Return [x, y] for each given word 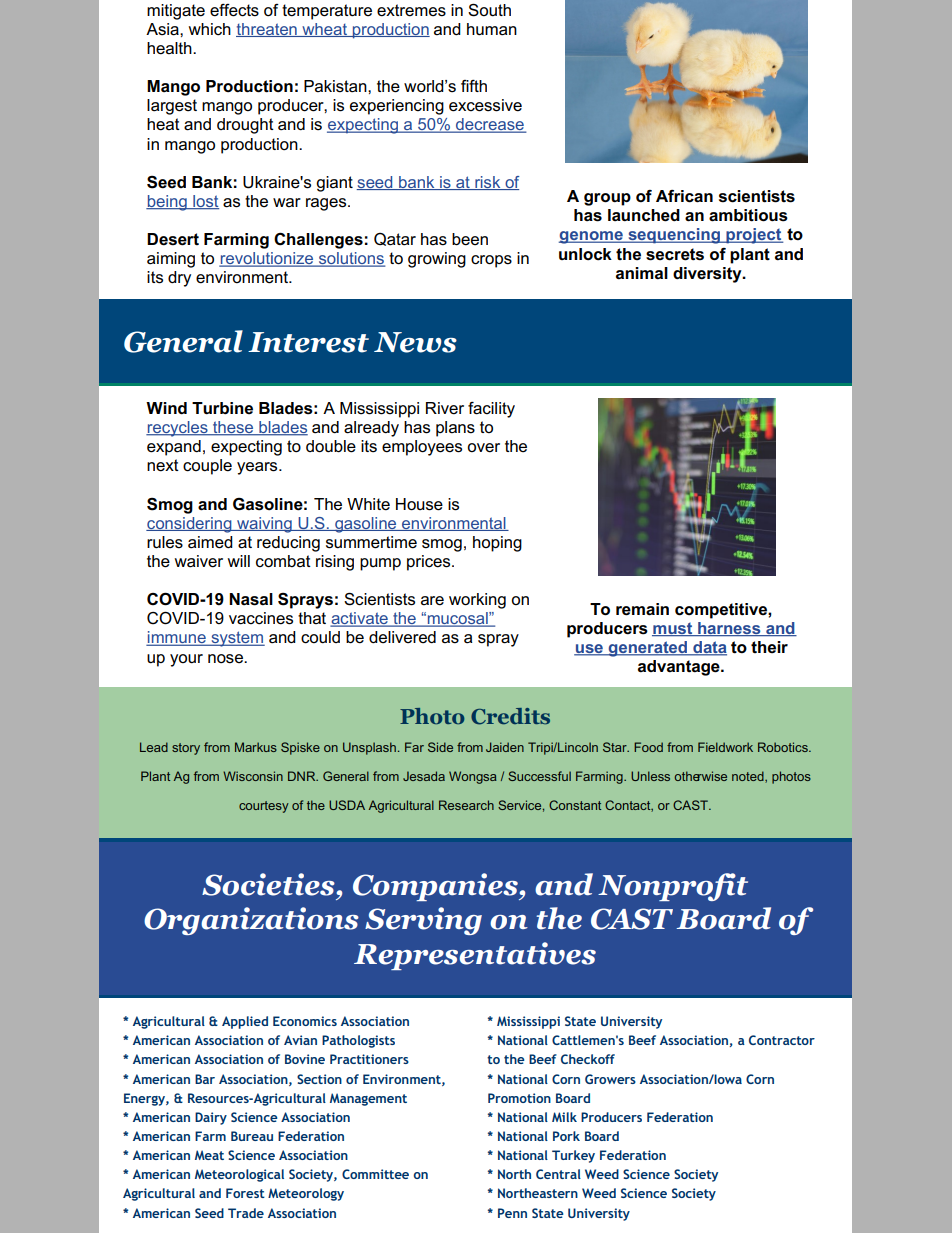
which [210, 29]
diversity [708, 275]
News [415, 342]
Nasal [251, 599]
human [492, 29]
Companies [436, 887]
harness [729, 629]
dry [179, 279]
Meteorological [239, 1175]
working [477, 601]
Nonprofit [673, 887]
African [684, 196]
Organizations [251, 921]
